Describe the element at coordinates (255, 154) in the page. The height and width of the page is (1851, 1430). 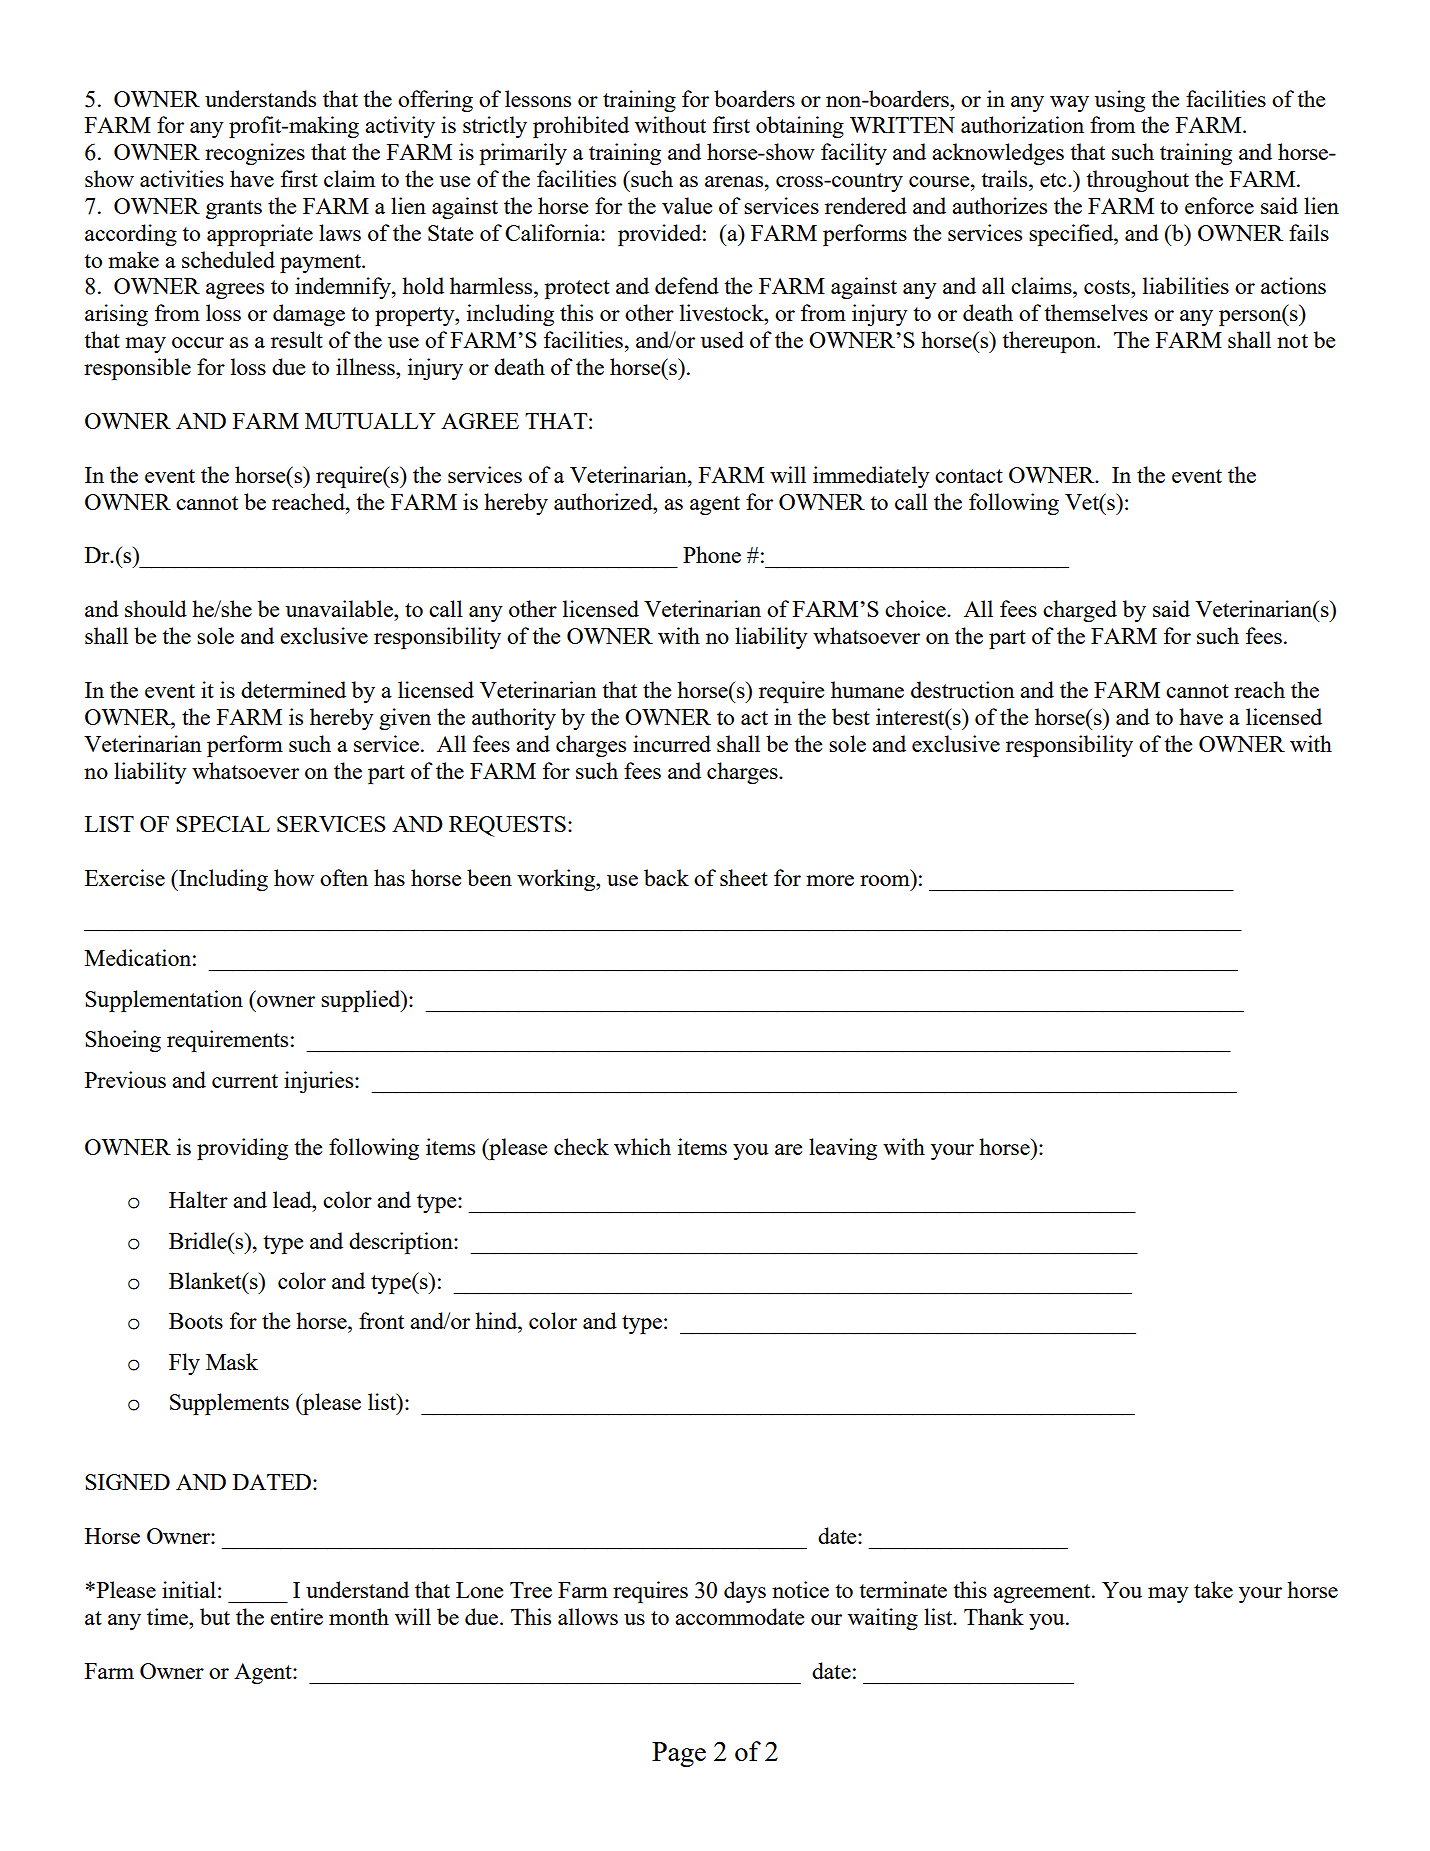
I see `recognizes` at that location.
